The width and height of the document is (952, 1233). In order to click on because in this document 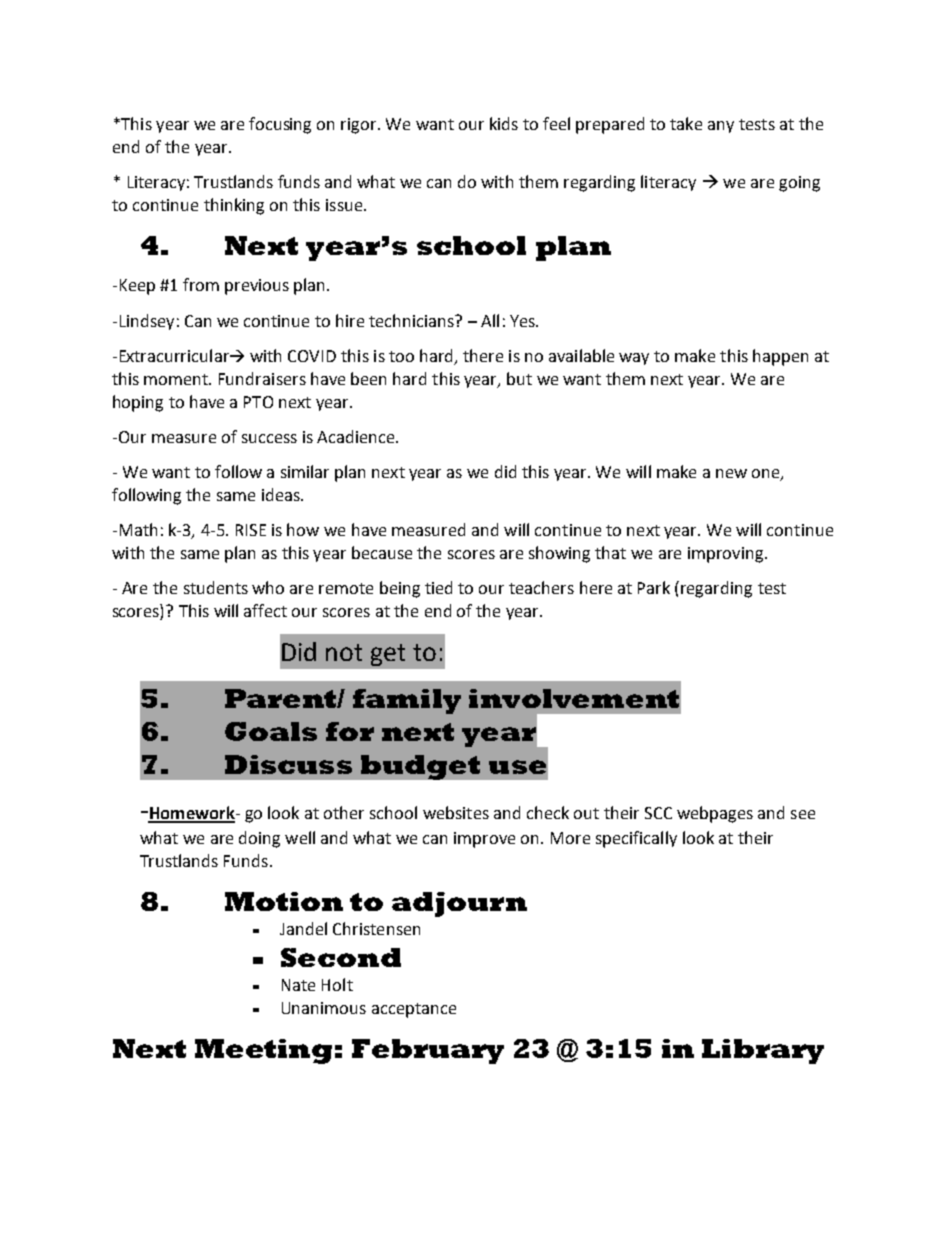, I will do `click(382, 552)`.
